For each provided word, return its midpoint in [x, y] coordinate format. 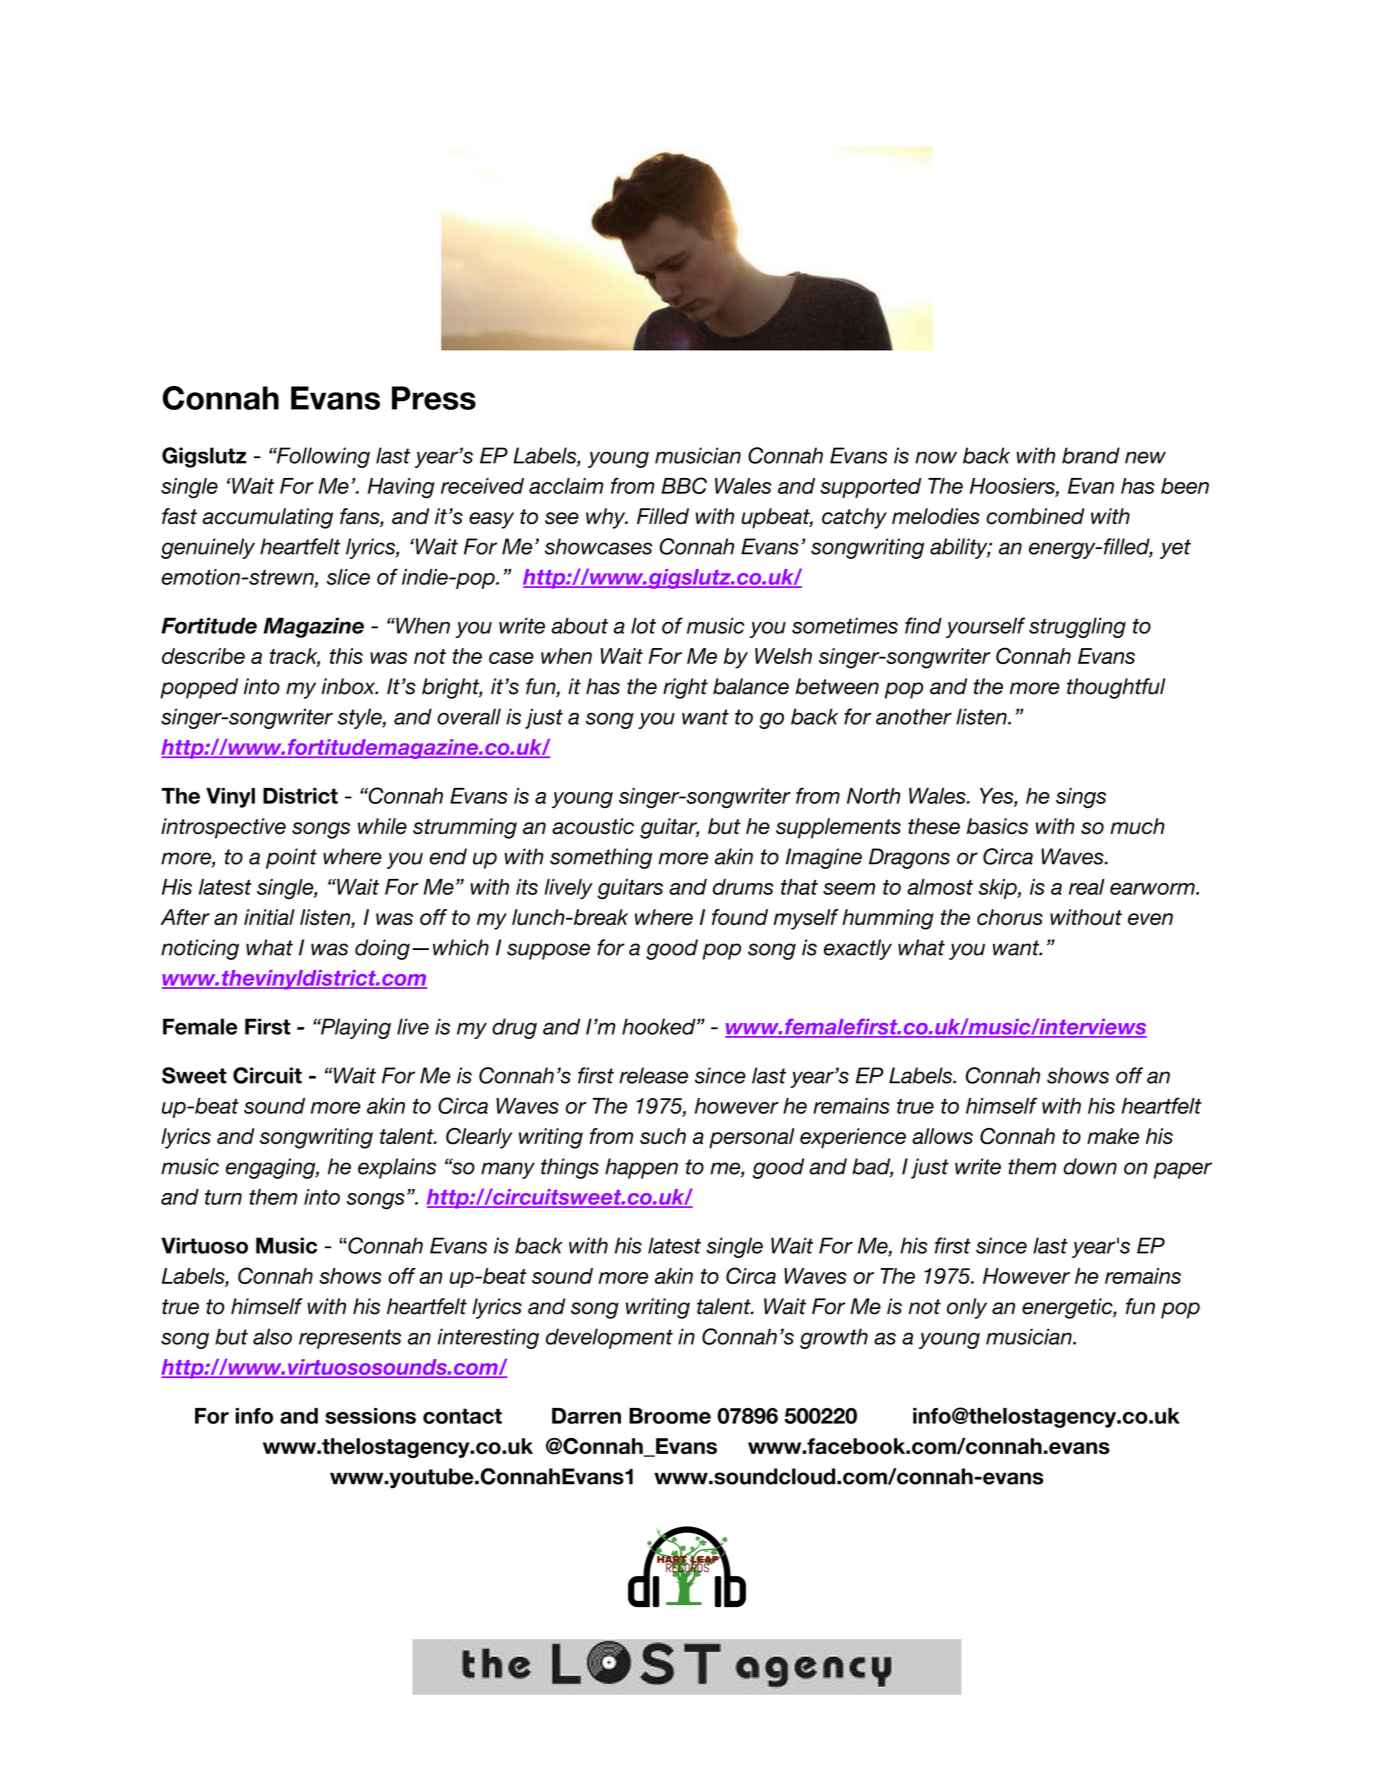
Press [434, 398]
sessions [370, 1416]
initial [269, 917]
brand [1091, 455]
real [1087, 887]
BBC [684, 485]
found [740, 917]
